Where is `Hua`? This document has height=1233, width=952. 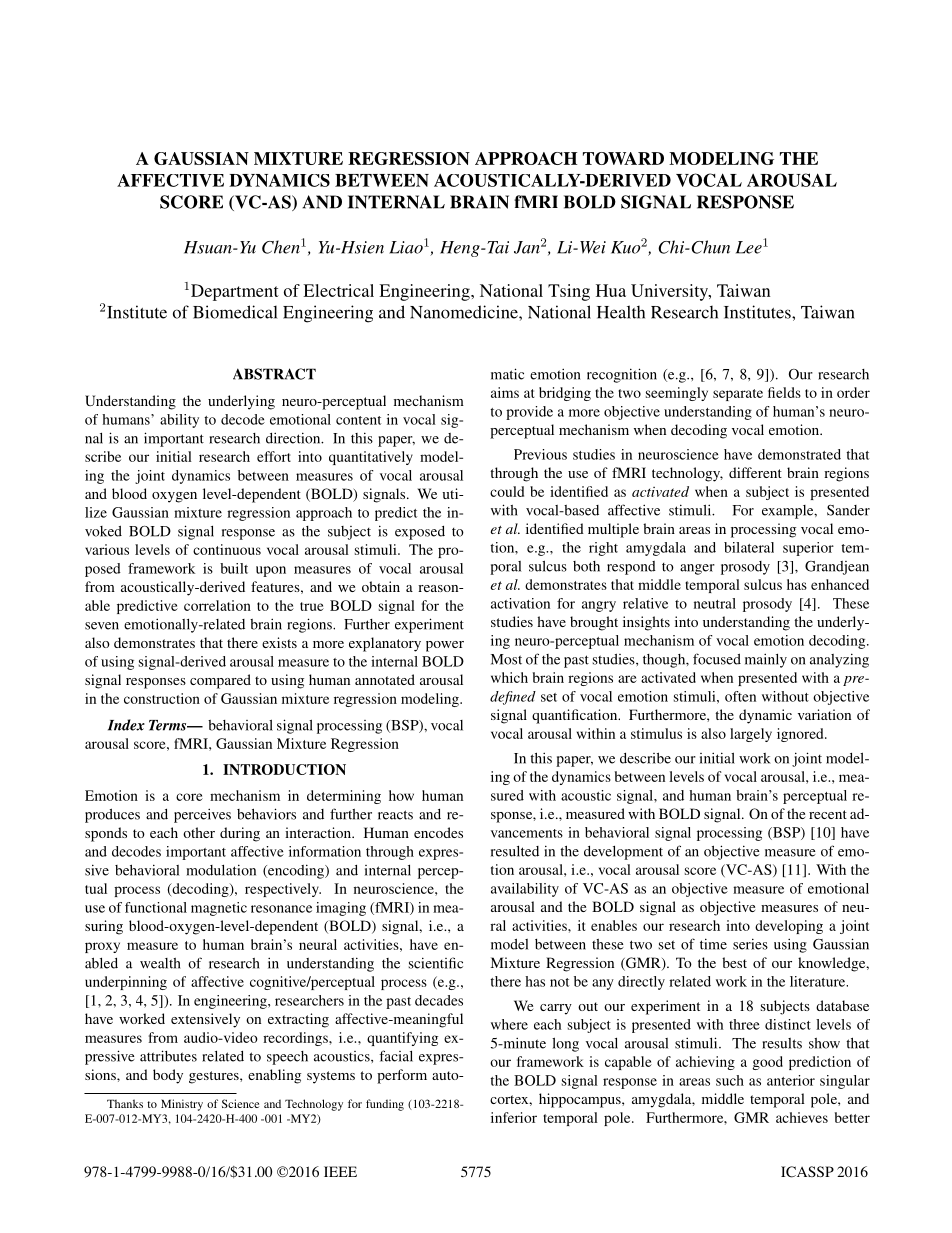 Hua is located at coordinates (611, 290).
